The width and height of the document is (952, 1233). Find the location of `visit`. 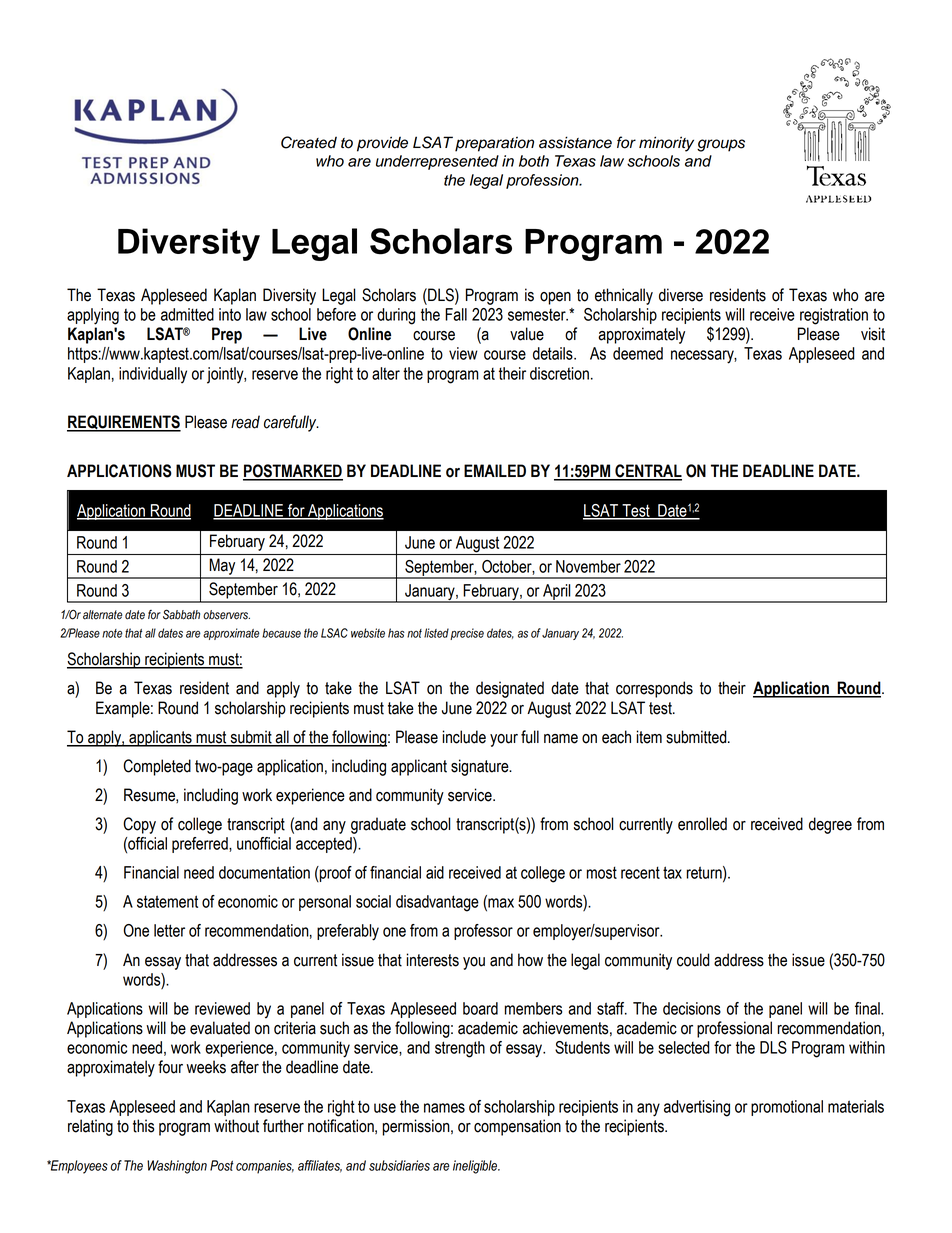

visit is located at coordinates (873, 334).
